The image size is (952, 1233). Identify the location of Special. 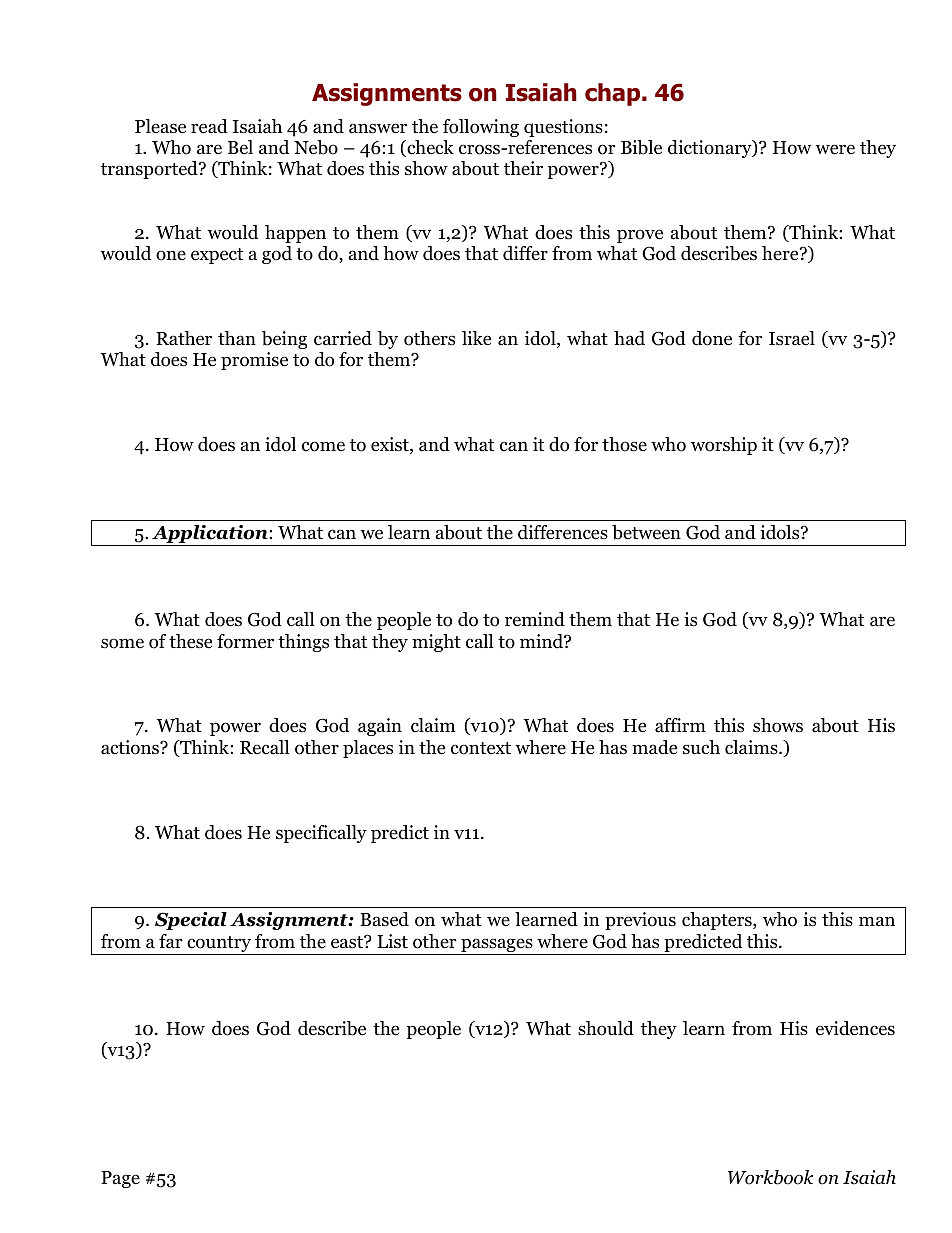
(191, 921).
